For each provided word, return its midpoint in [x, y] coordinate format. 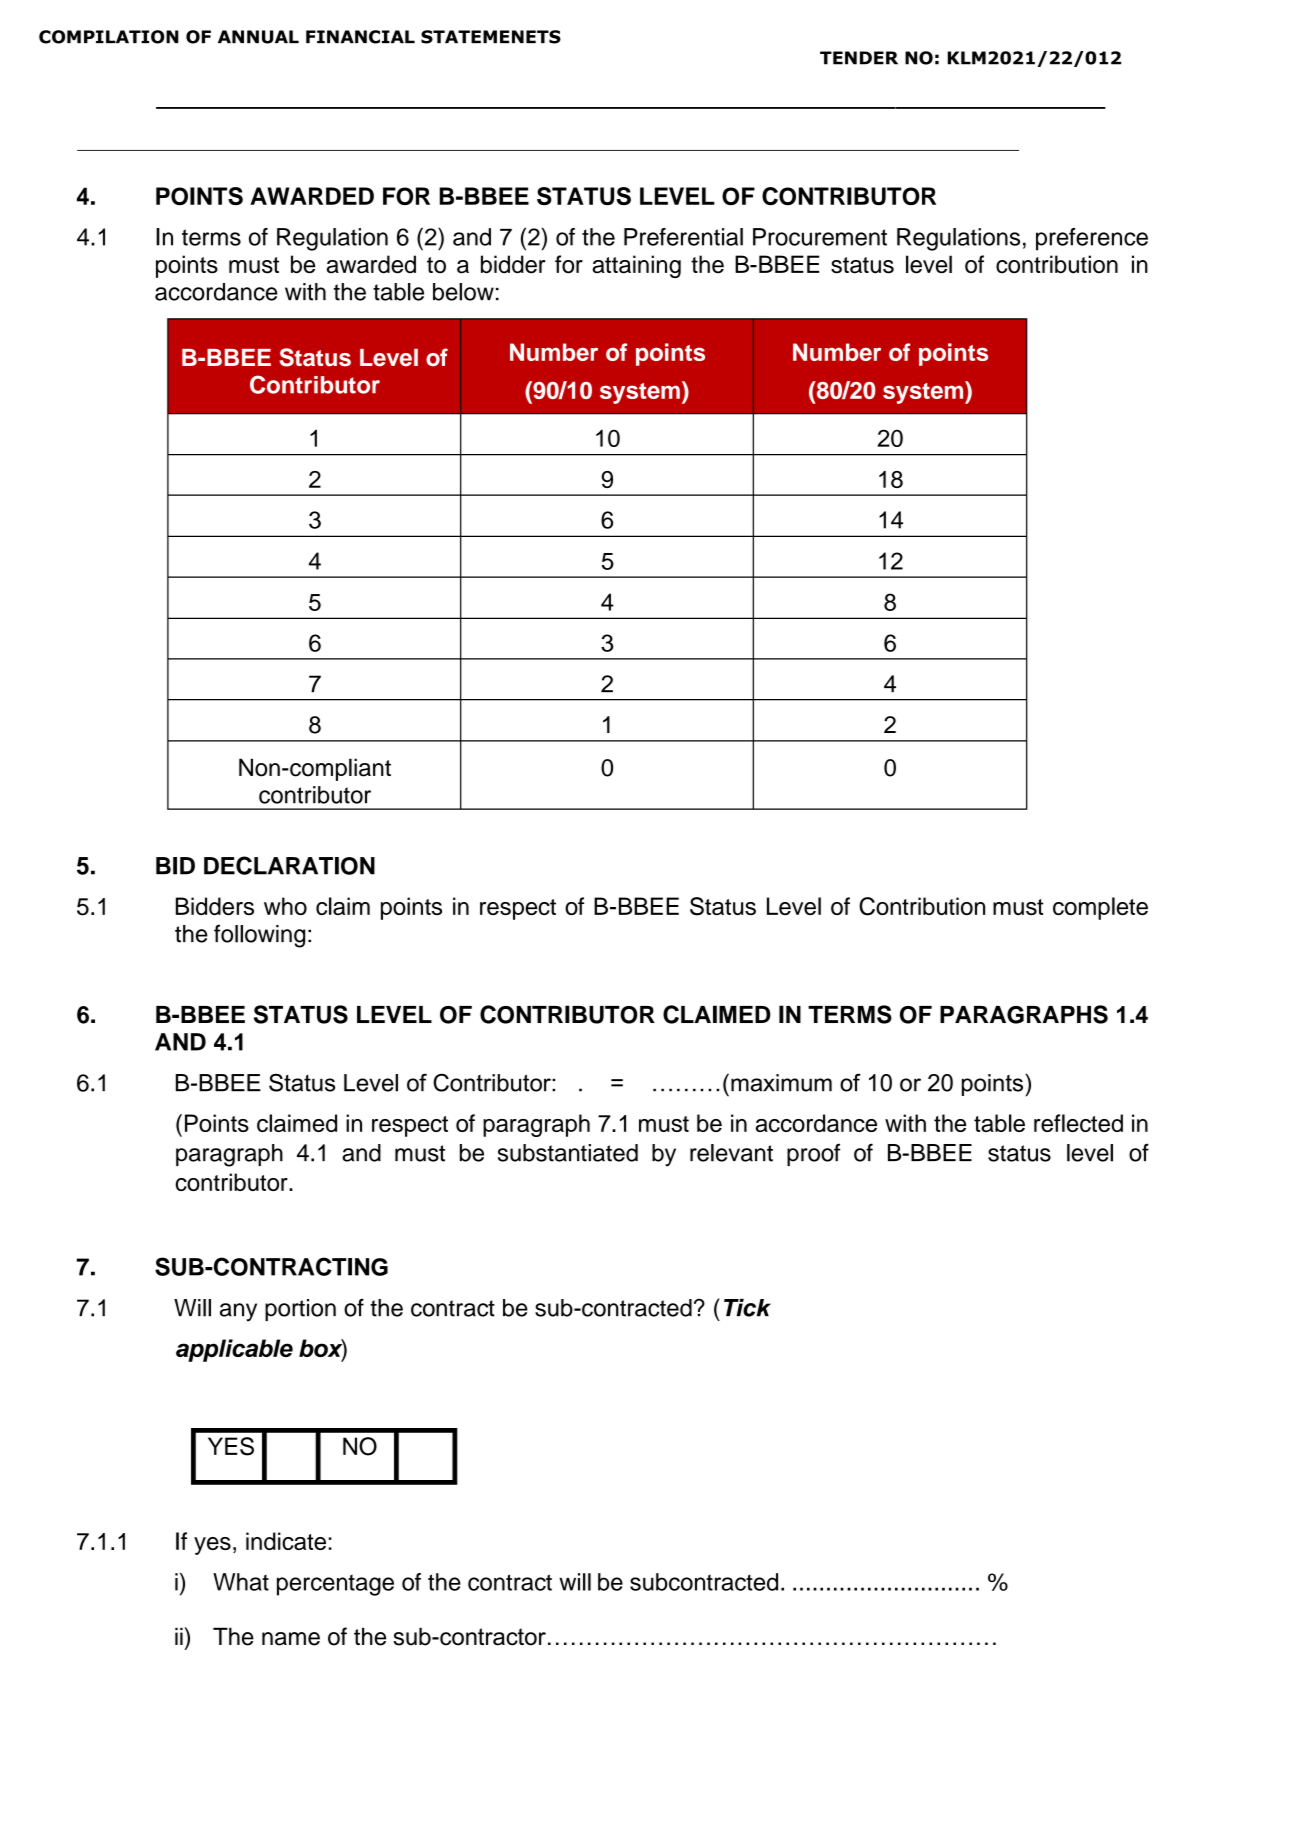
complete [1100, 908]
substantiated [568, 1153]
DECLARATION [289, 865]
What [241, 1582]
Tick [747, 1308]
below [463, 292]
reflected [1078, 1123]
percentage [335, 1585]
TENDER [859, 58]
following [259, 936]
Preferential [683, 237]
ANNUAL [258, 37]
